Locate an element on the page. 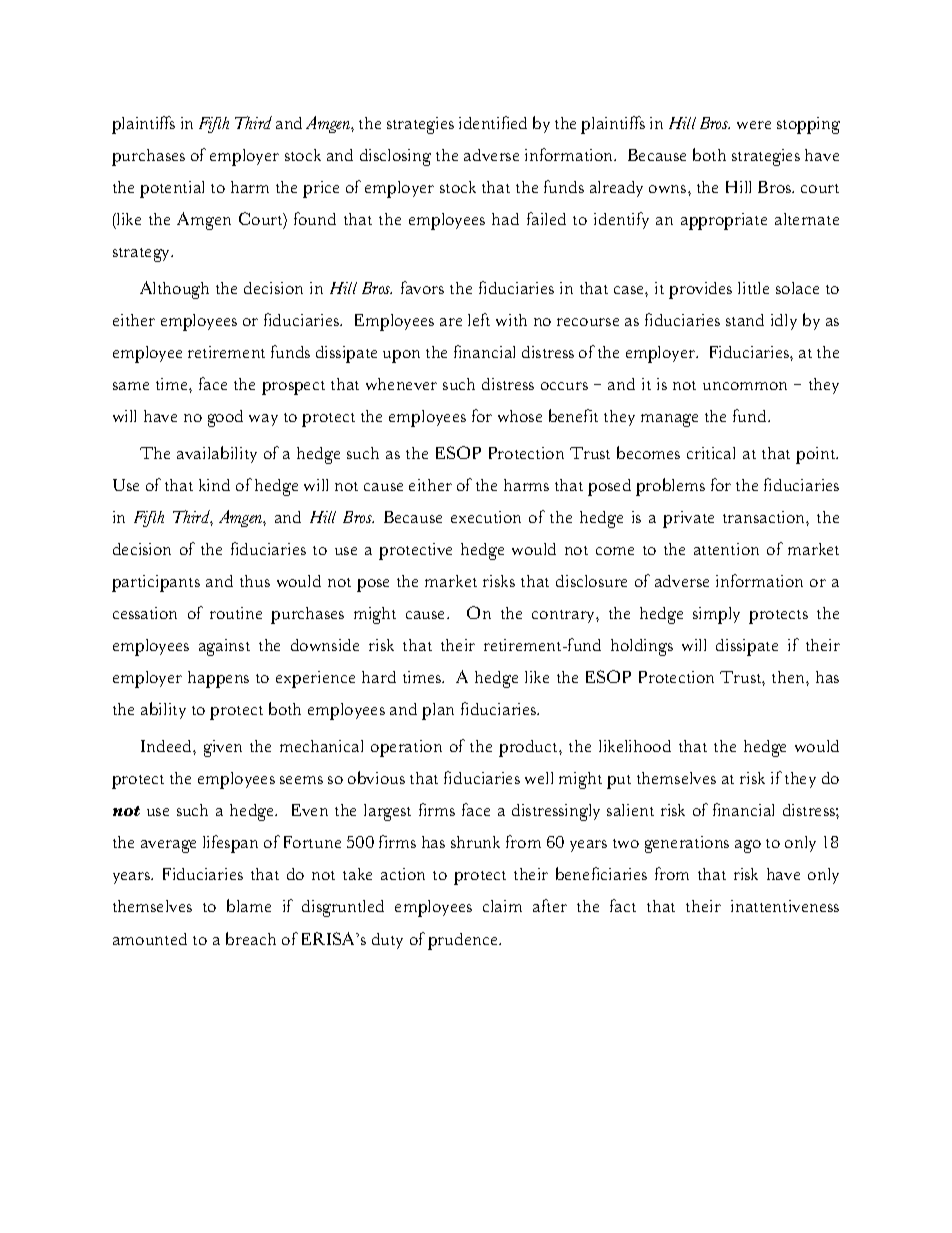 Image resolution: width=952 pixels, height=1233 pixels. claim is located at coordinates (502, 906).
